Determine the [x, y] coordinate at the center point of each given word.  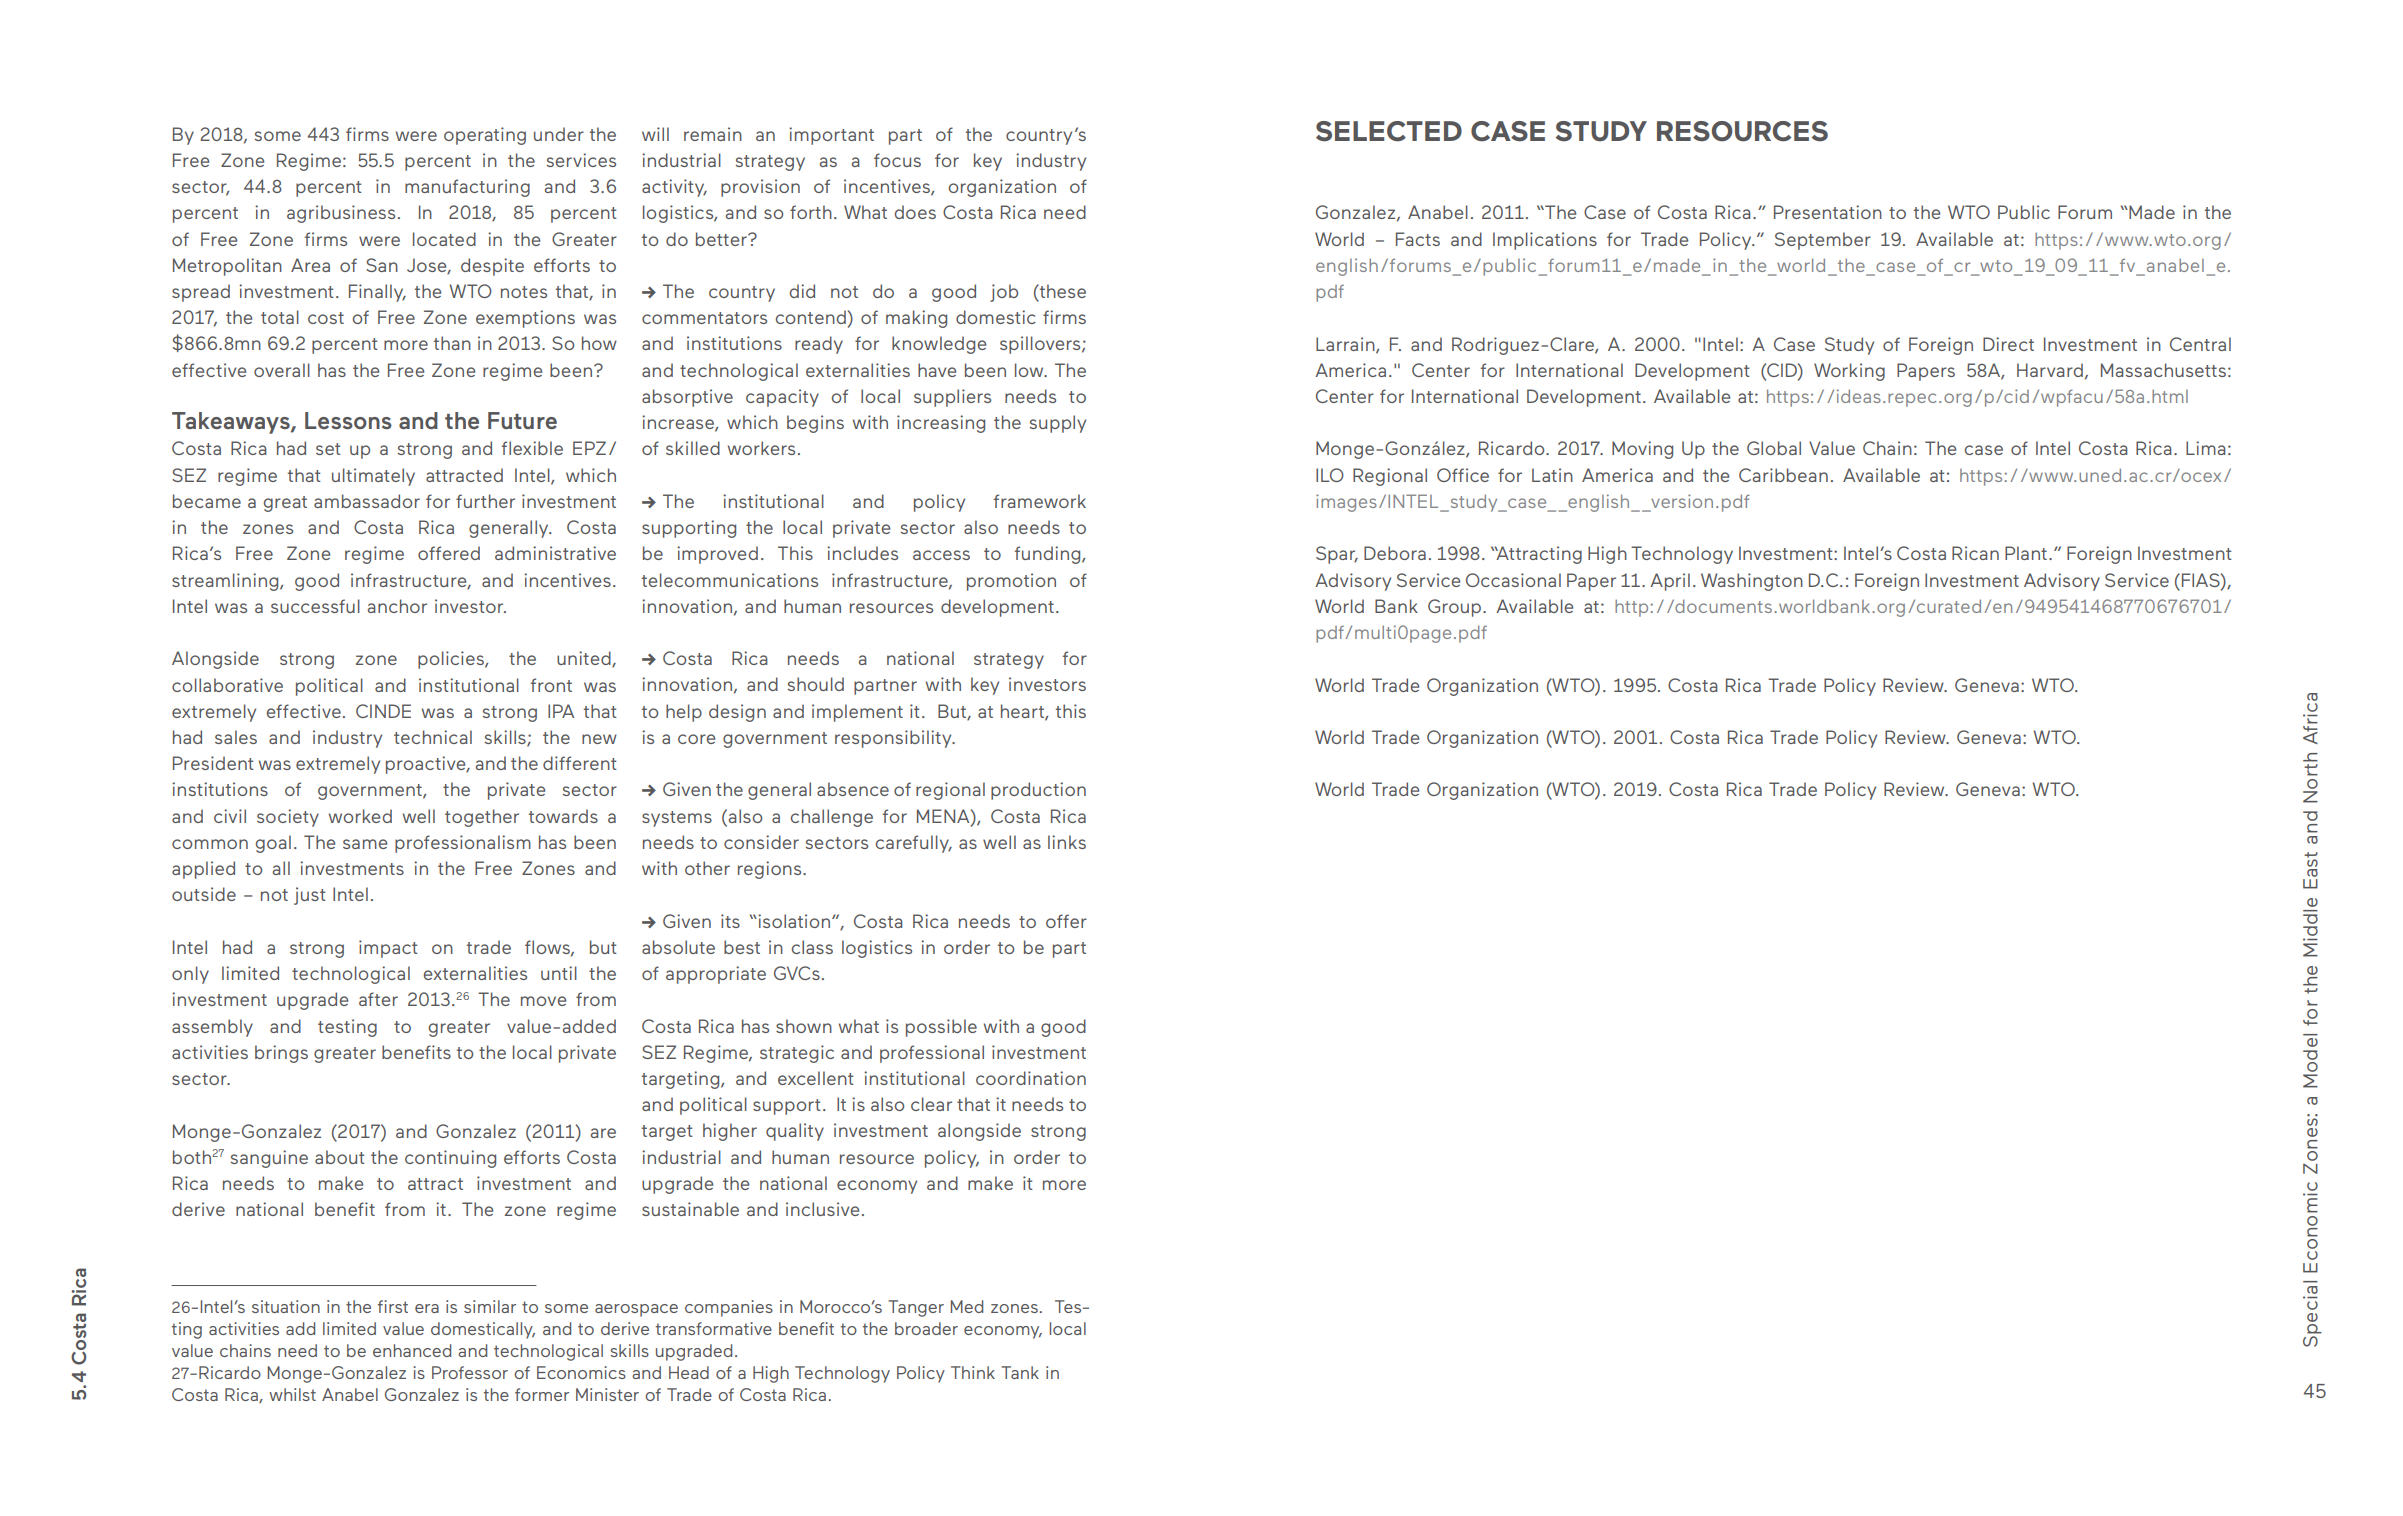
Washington [1752, 582]
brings [281, 1054]
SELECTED [1389, 131]
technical [433, 737]
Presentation [1828, 212]
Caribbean [1783, 475]
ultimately [373, 477]
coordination [1031, 1078]
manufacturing [467, 188]
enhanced [412, 1350]
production [1038, 791]
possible [941, 1028]
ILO [1330, 475]
